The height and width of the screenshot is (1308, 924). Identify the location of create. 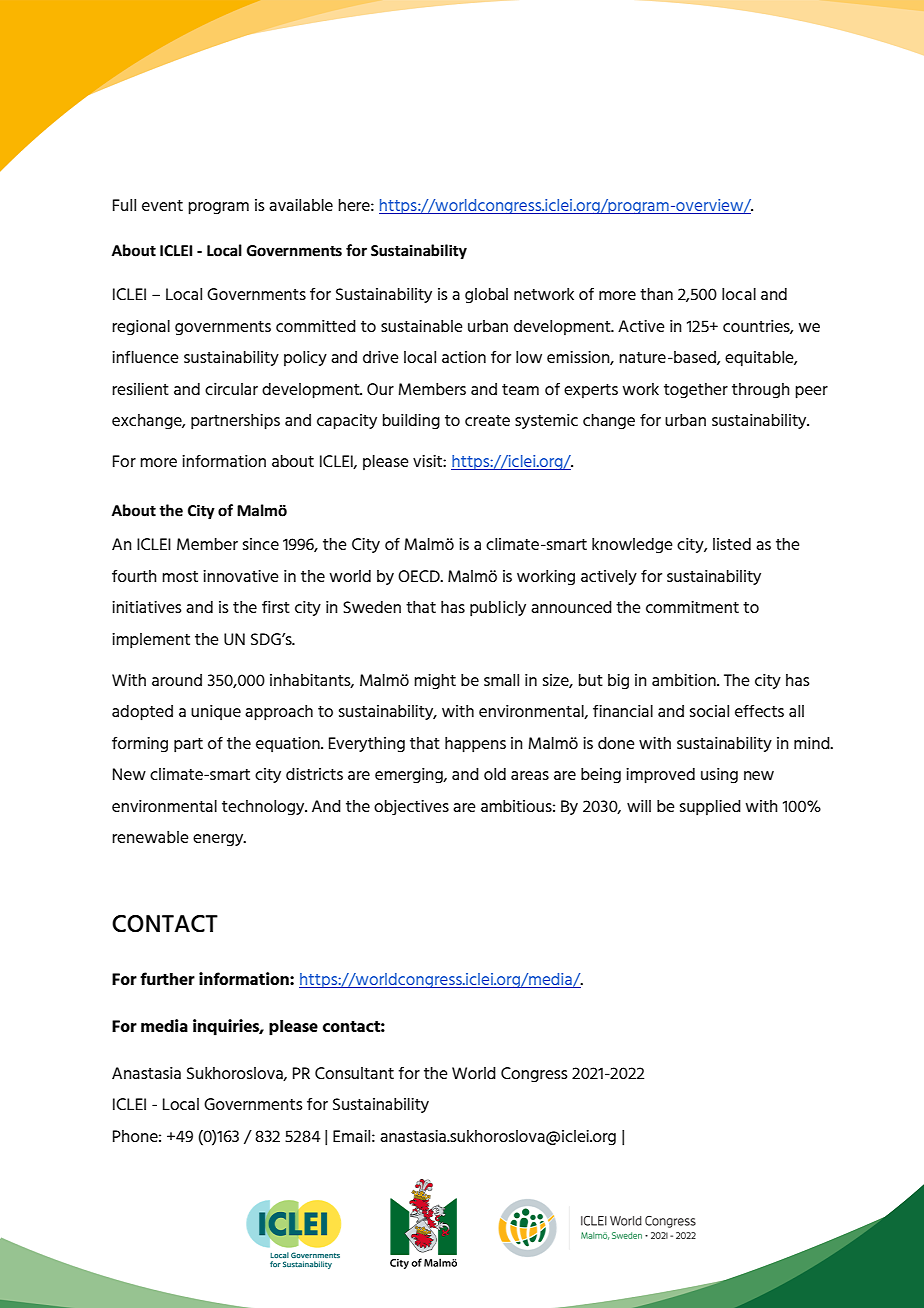
(487, 420).
